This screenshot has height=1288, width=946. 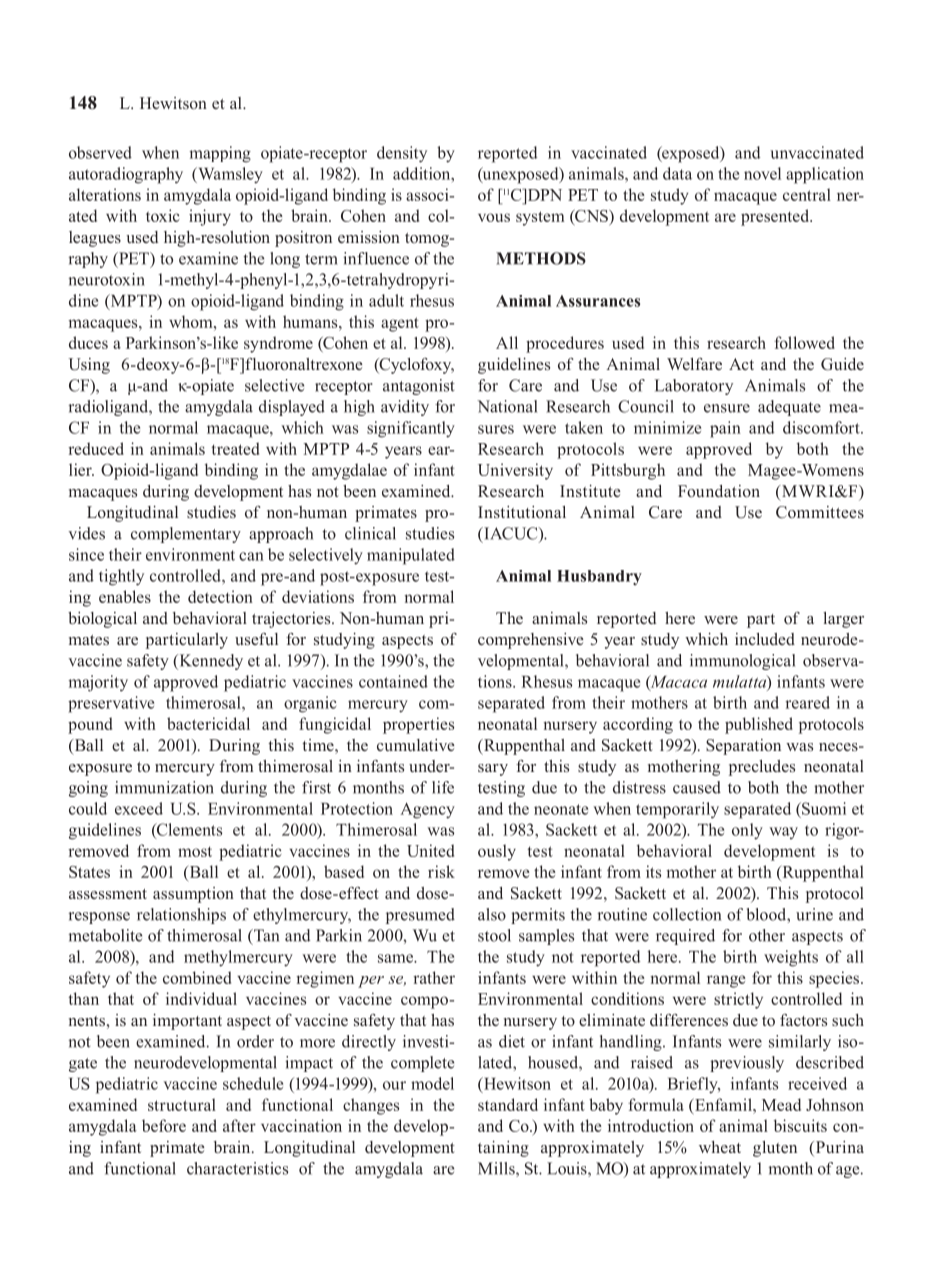 I want to click on before, so click(x=164, y=1125).
